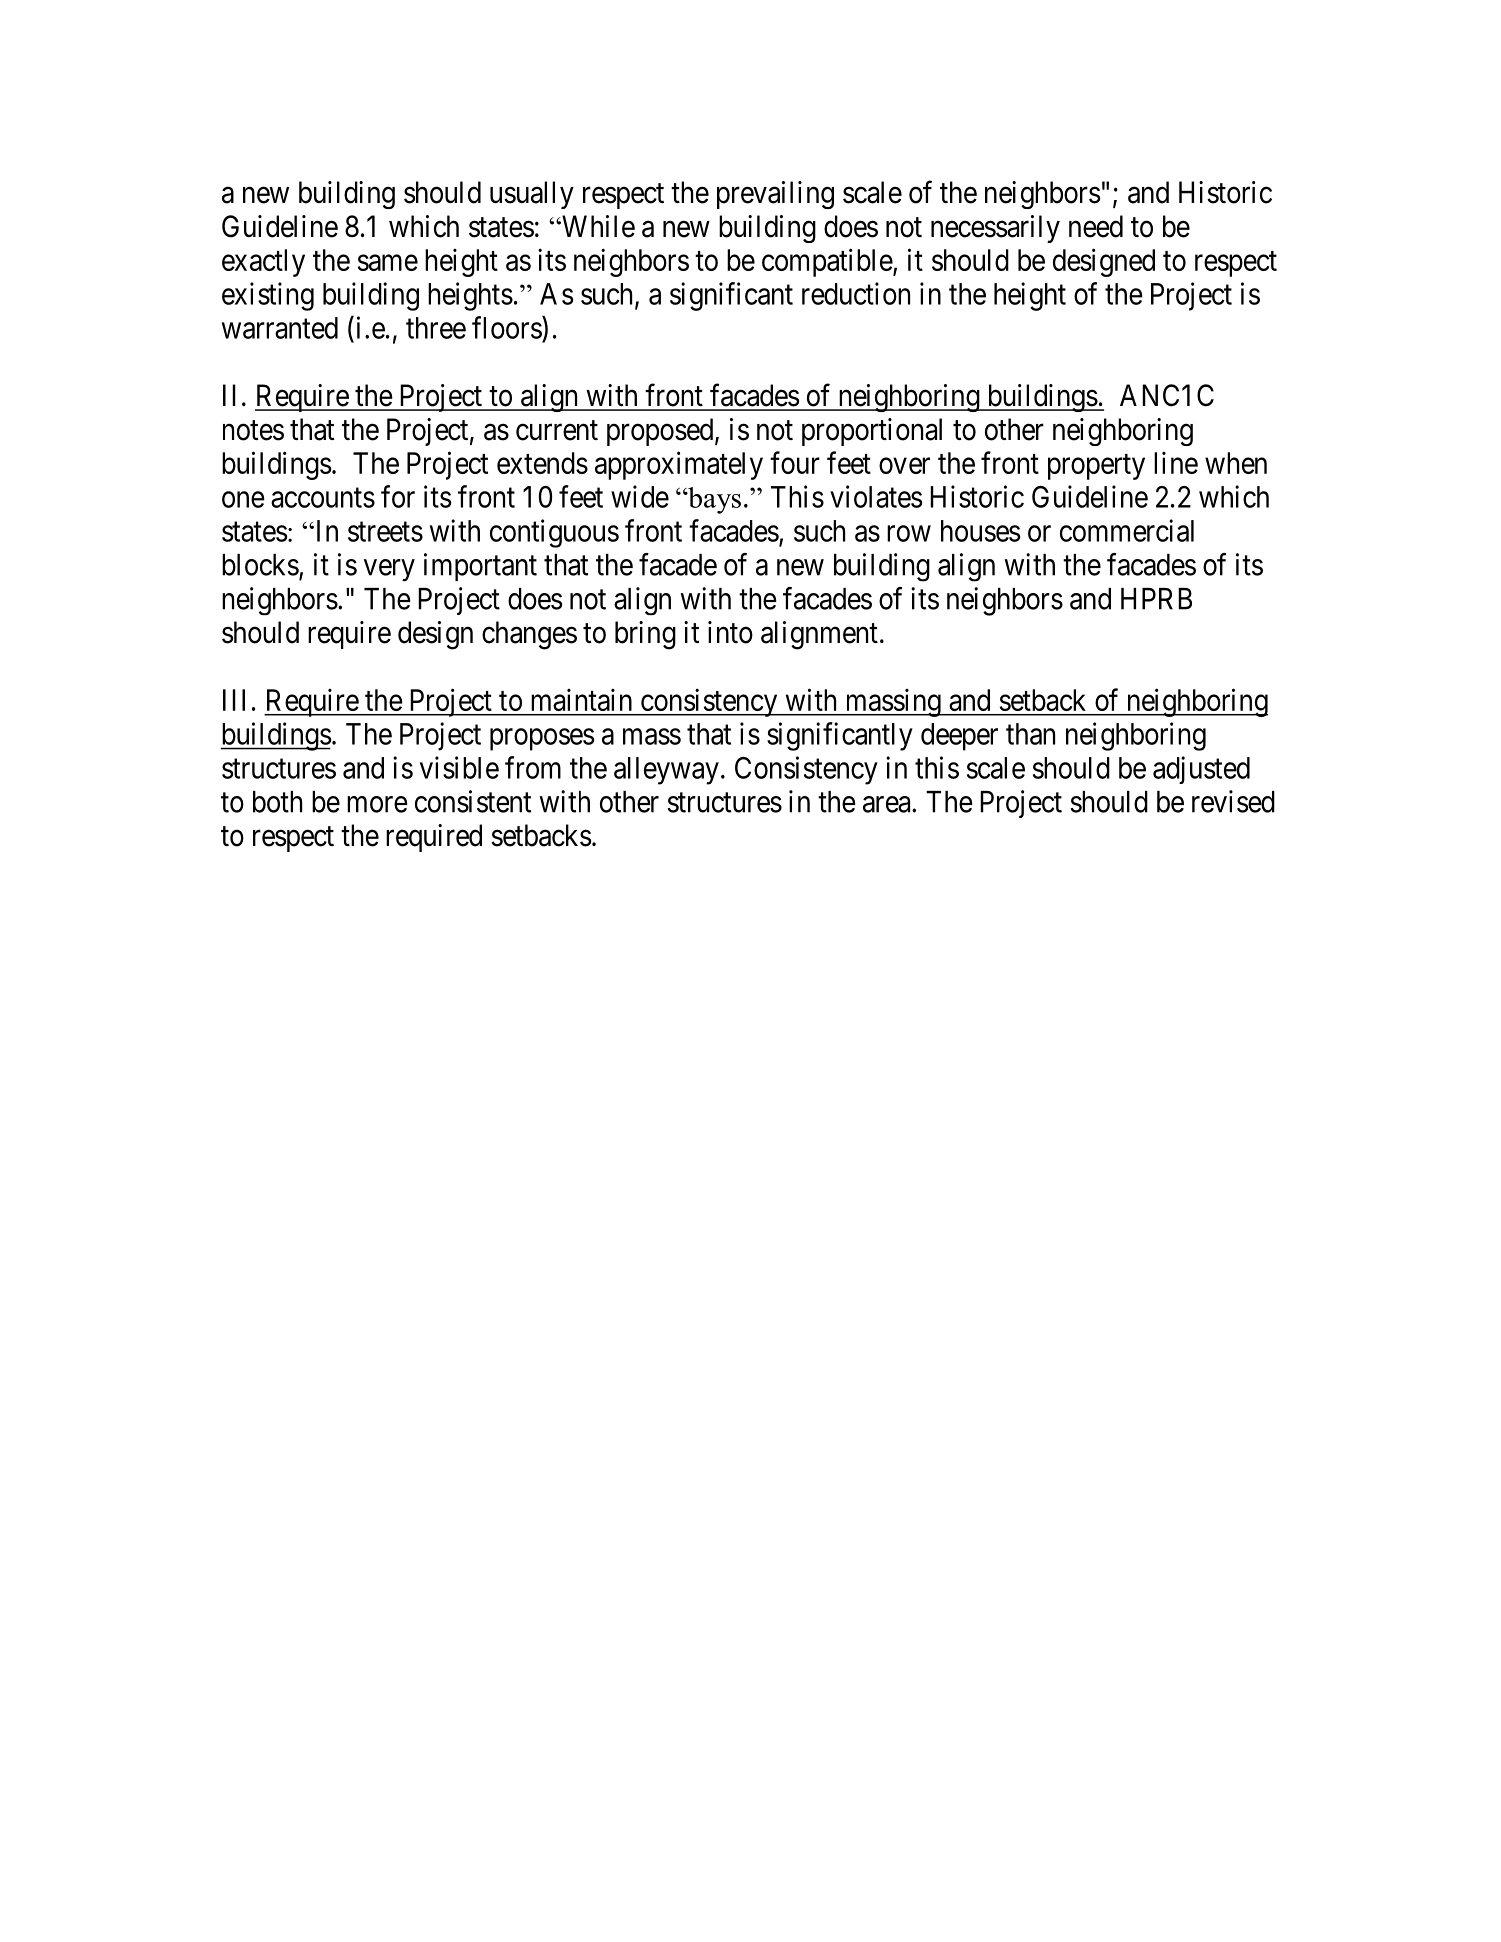 This screenshot has width=1501, height=1942. Describe the element at coordinates (1096, 226) in the screenshot. I see `need` at that location.
